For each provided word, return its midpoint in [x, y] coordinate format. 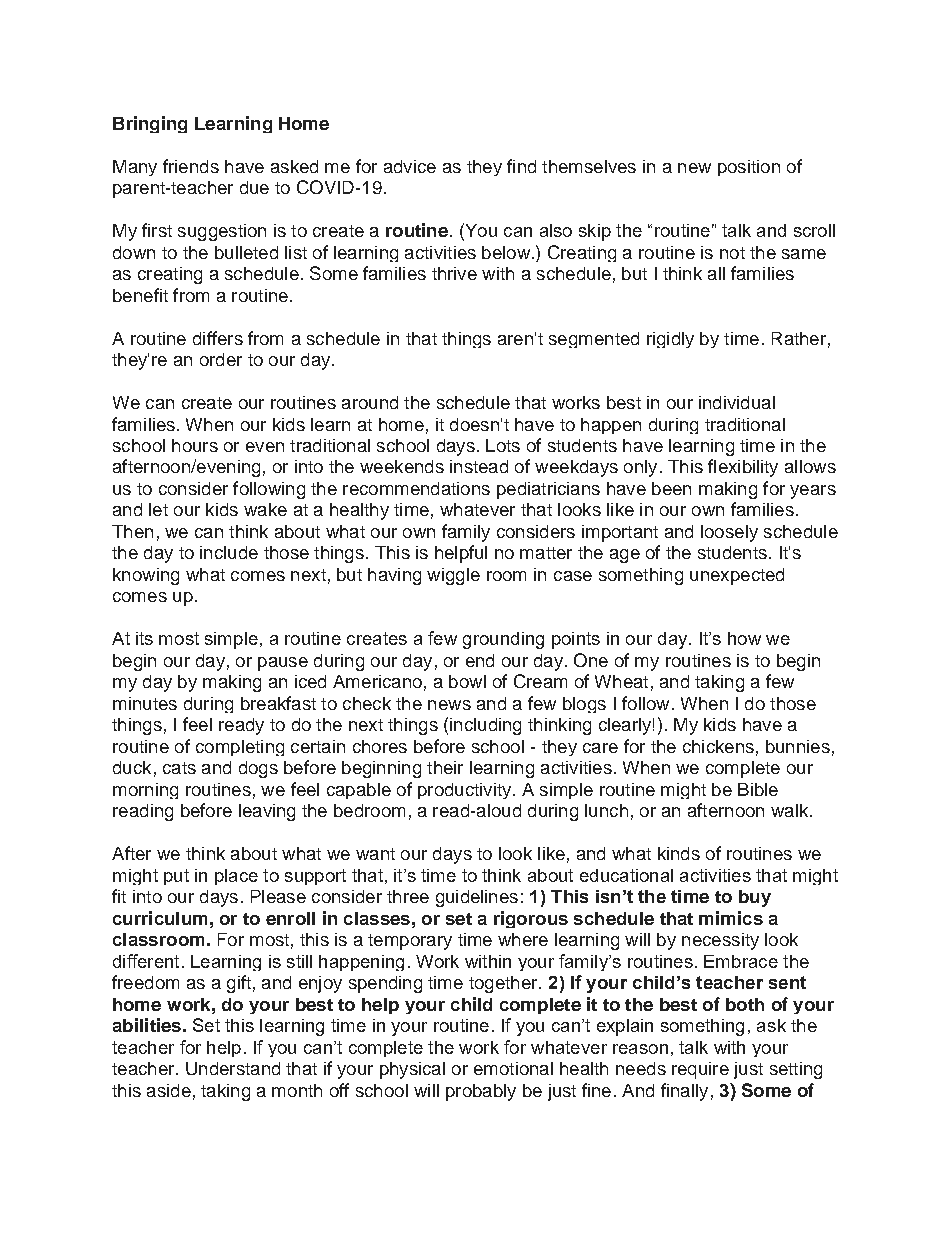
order [221, 359]
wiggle [453, 576]
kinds [679, 853]
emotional [513, 1068]
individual [737, 402]
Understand [233, 1068]
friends [191, 166]
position [749, 168]
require [700, 1070]
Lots [503, 445]
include [229, 552]
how [744, 638]
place [236, 877]
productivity [464, 791]
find [521, 166]
